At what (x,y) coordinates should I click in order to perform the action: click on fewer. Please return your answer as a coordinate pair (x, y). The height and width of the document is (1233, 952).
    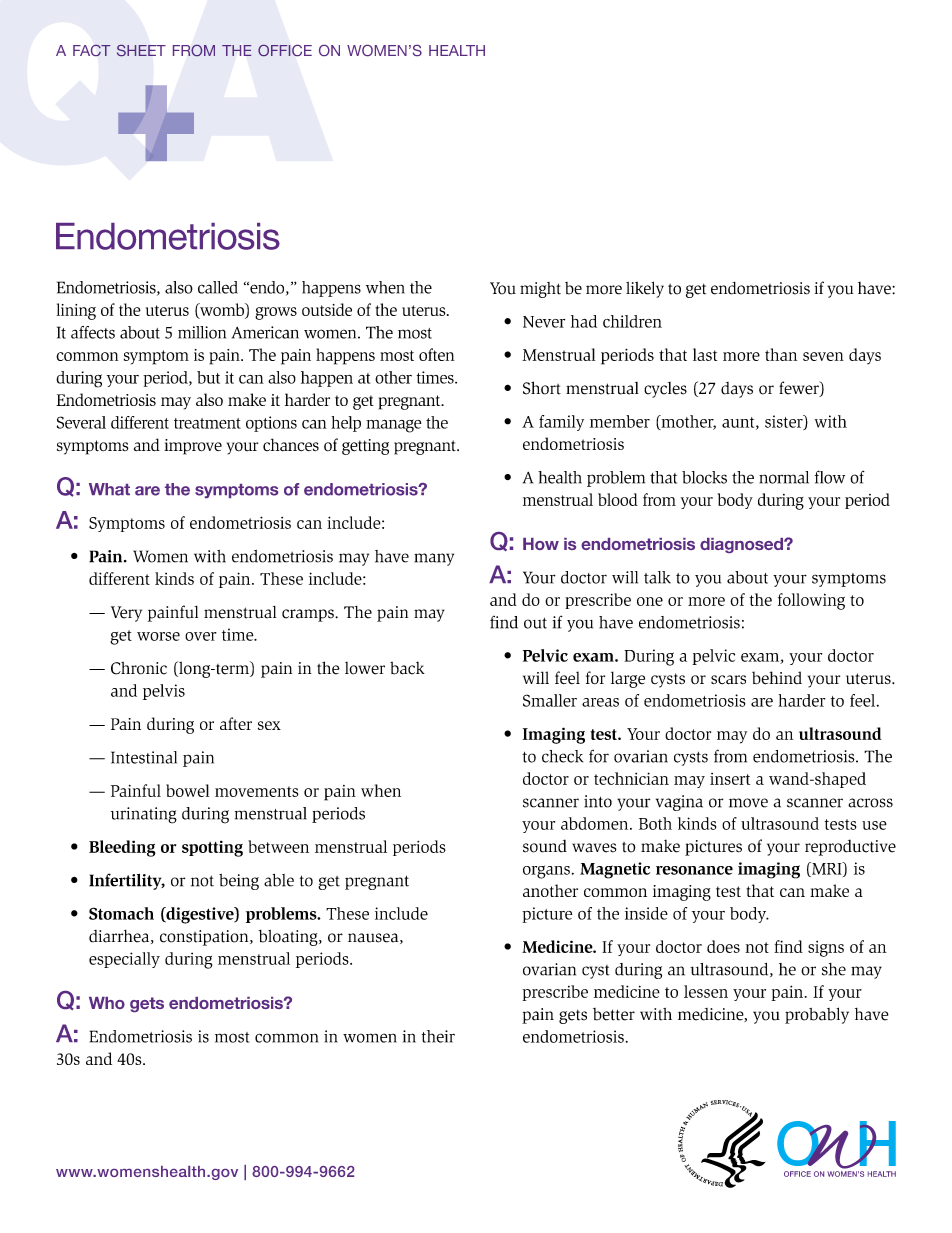
    Looking at the image, I should click on (800, 389).
